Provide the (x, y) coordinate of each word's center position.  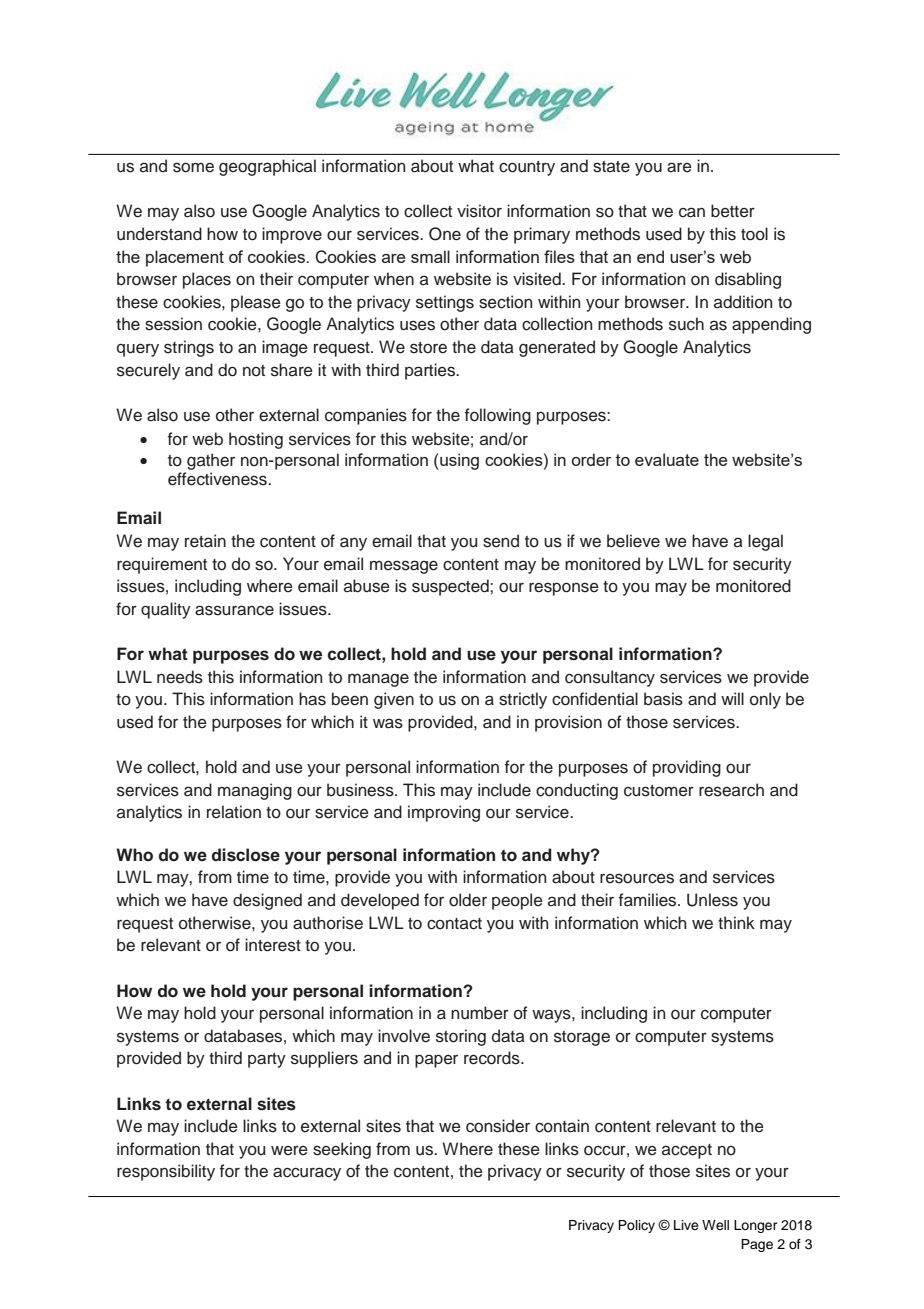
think (736, 922)
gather (211, 461)
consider (498, 1126)
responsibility (166, 1172)
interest (273, 945)
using (458, 461)
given (394, 700)
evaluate (667, 459)
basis (663, 699)
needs (180, 677)
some (193, 167)
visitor (479, 211)
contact (454, 924)
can (692, 212)
